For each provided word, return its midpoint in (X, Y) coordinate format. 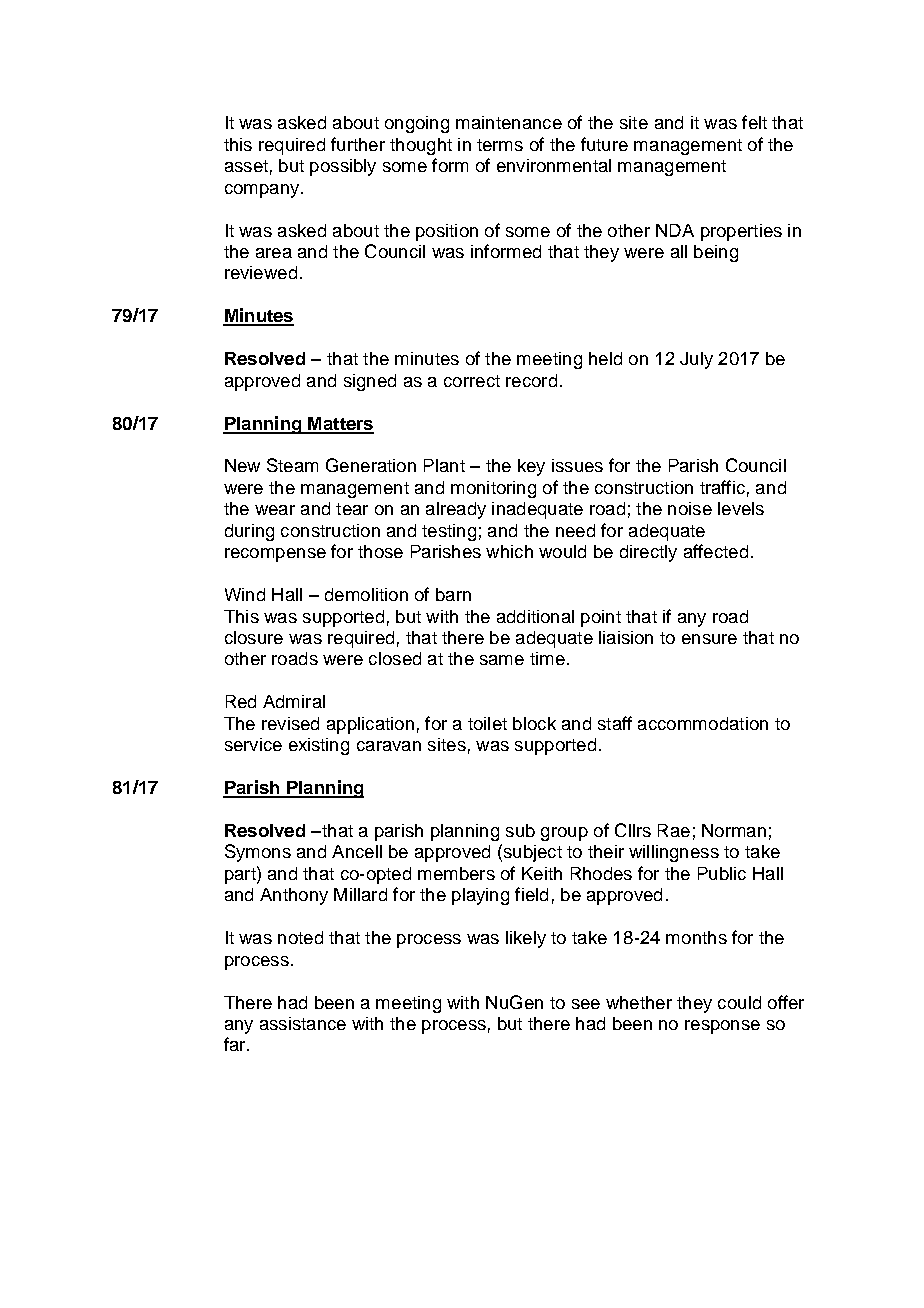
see (586, 1004)
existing (319, 746)
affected (716, 551)
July (696, 360)
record (531, 380)
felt (754, 122)
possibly (343, 167)
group (564, 834)
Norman (734, 830)
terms (500, 145)
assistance (303, 1023)
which (509, 551)
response (722, 1027)
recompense (275, 555)
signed (370, 382)
